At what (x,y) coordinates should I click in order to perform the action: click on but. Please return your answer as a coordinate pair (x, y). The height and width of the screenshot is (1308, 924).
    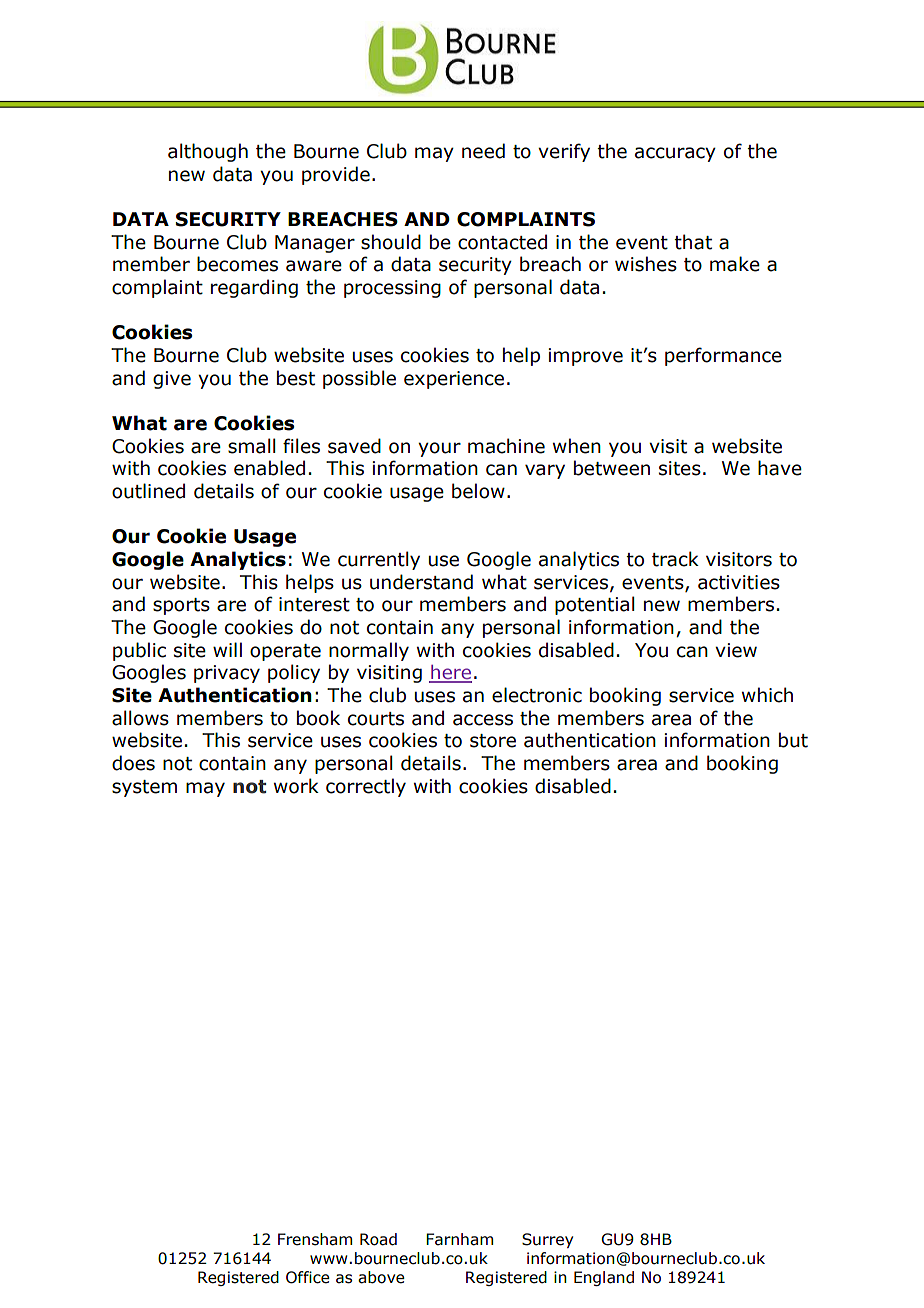
    Looking at the image, I should click on (793, 740).
